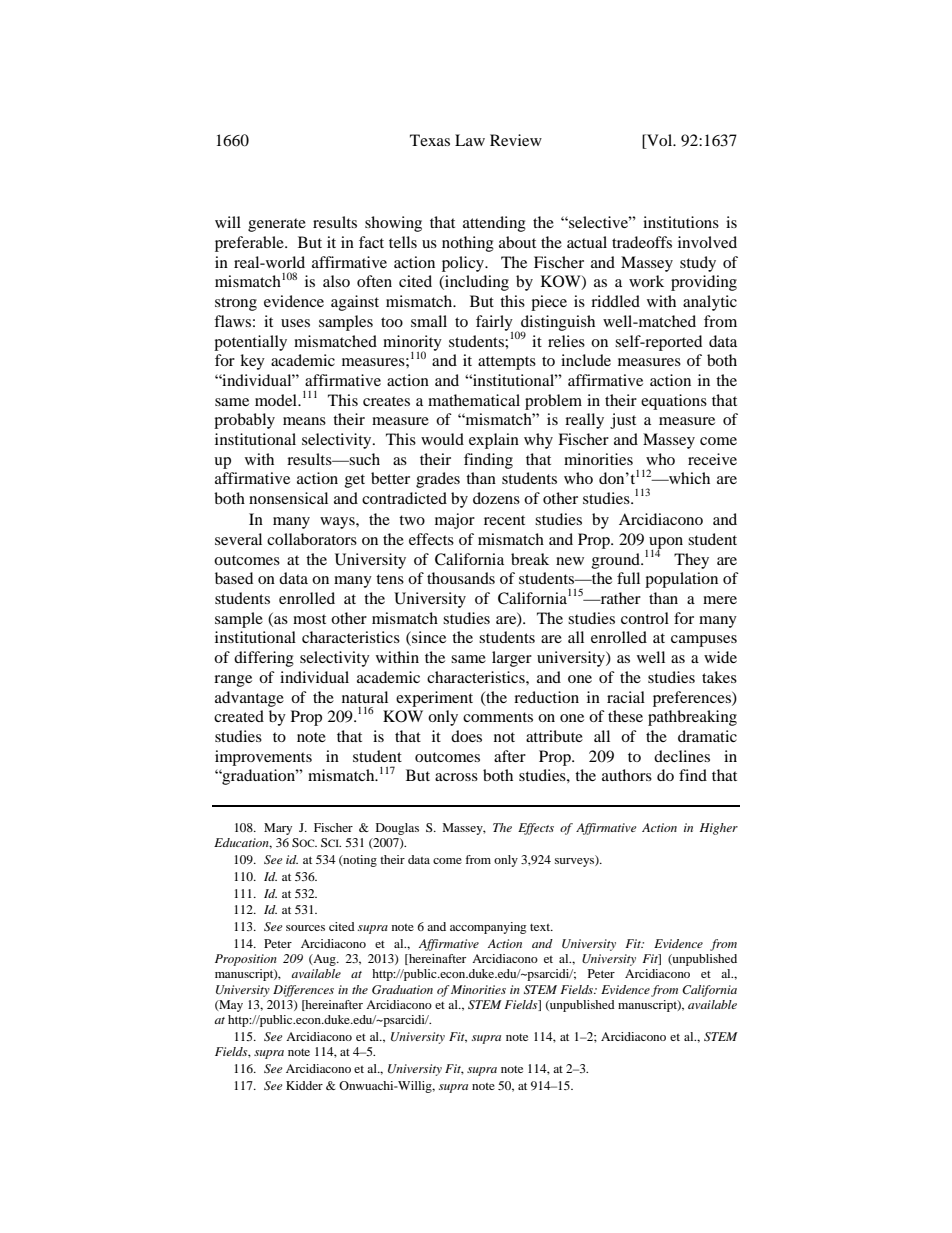 This screenshot has width=952, height=1233. I want to click on mathematical, so click(474, 400).
